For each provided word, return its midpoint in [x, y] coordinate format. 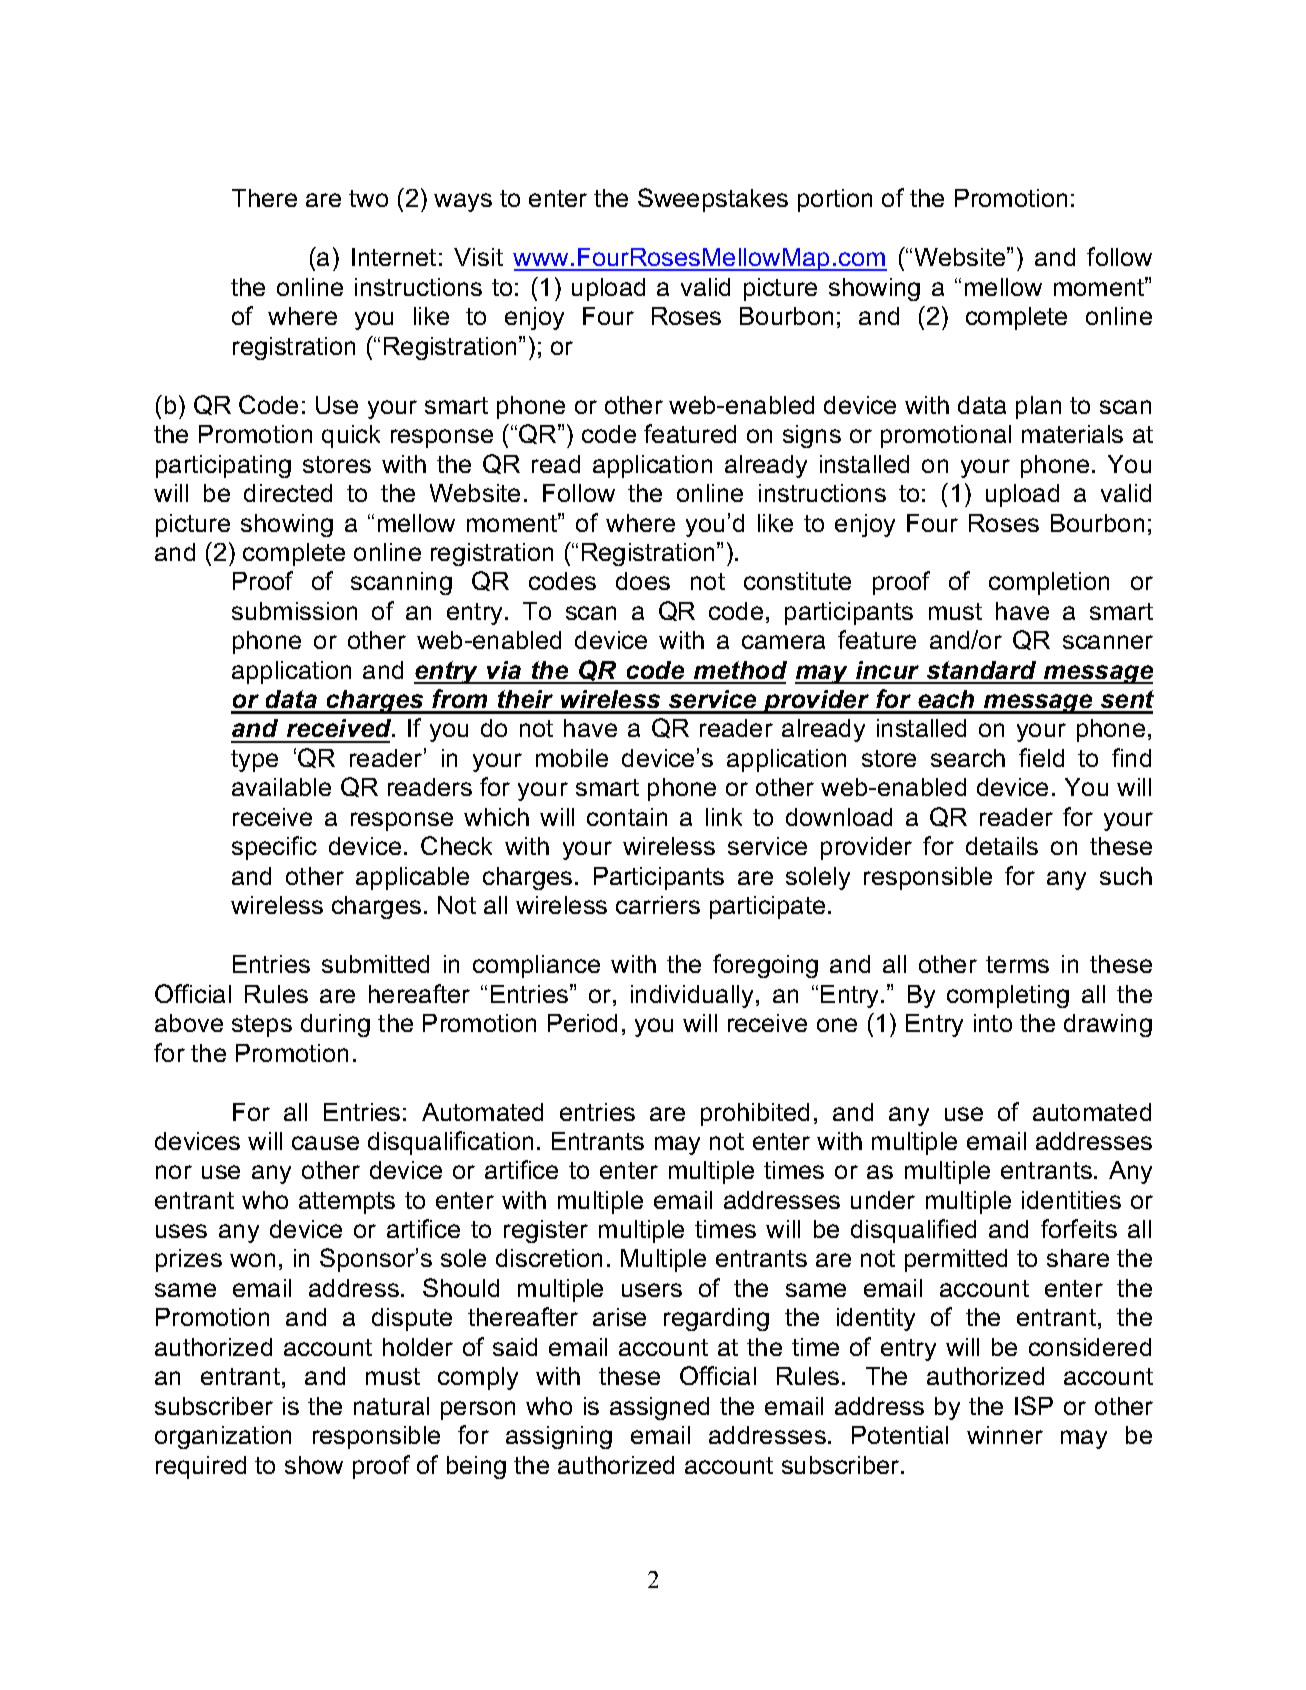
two [368, 198]
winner [1005, 1435]
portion [835, 200]
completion [1049, 583]
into [993, 1023]
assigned [659, 1408]
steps [262, 1026]
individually [694, 996]
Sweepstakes [713, 200]
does [643, 581]
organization [223, 1437]
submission [294, 611]
